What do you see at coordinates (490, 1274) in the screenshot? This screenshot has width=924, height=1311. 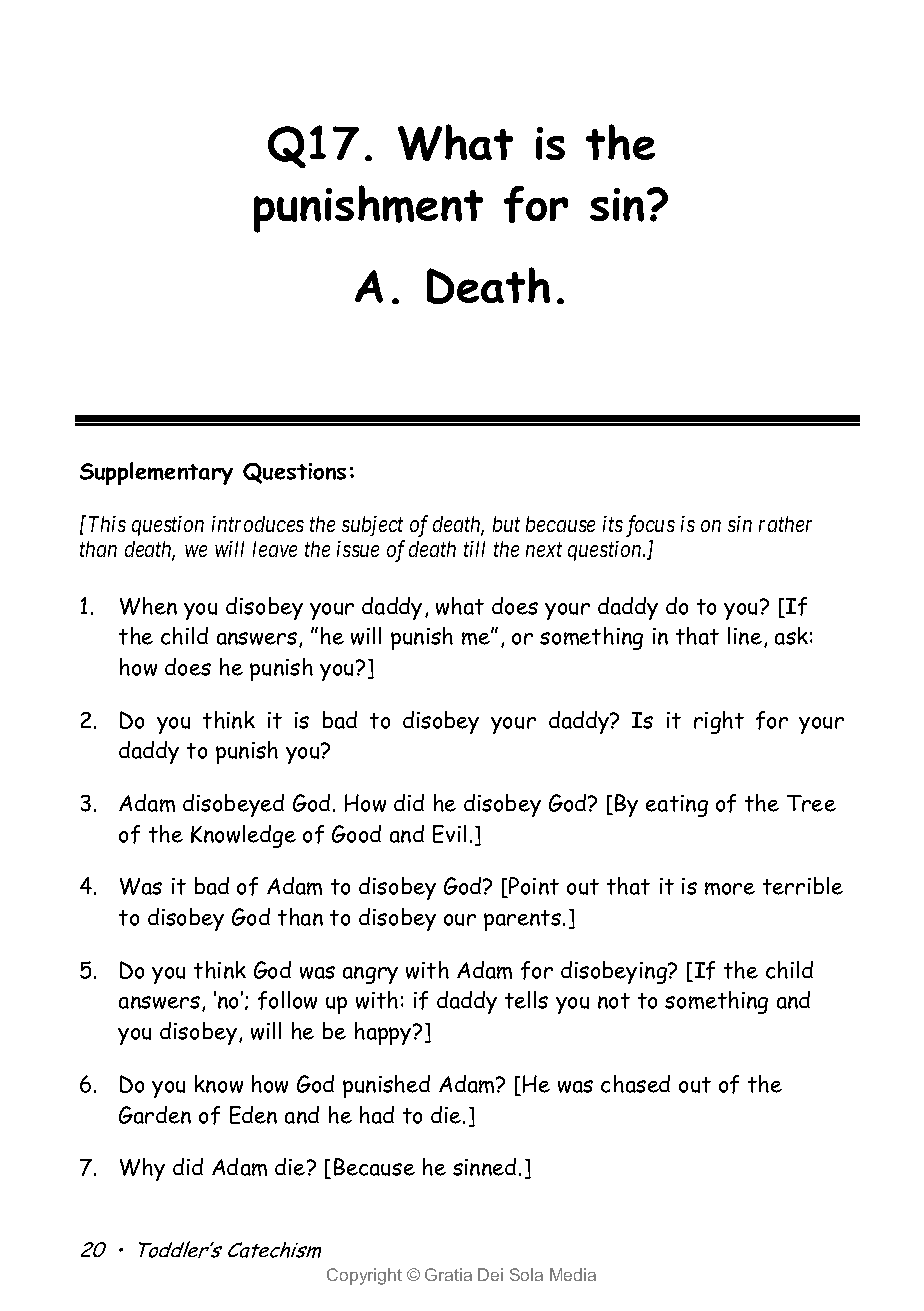 I see `Dei` at bounding box center [490, 1274].
